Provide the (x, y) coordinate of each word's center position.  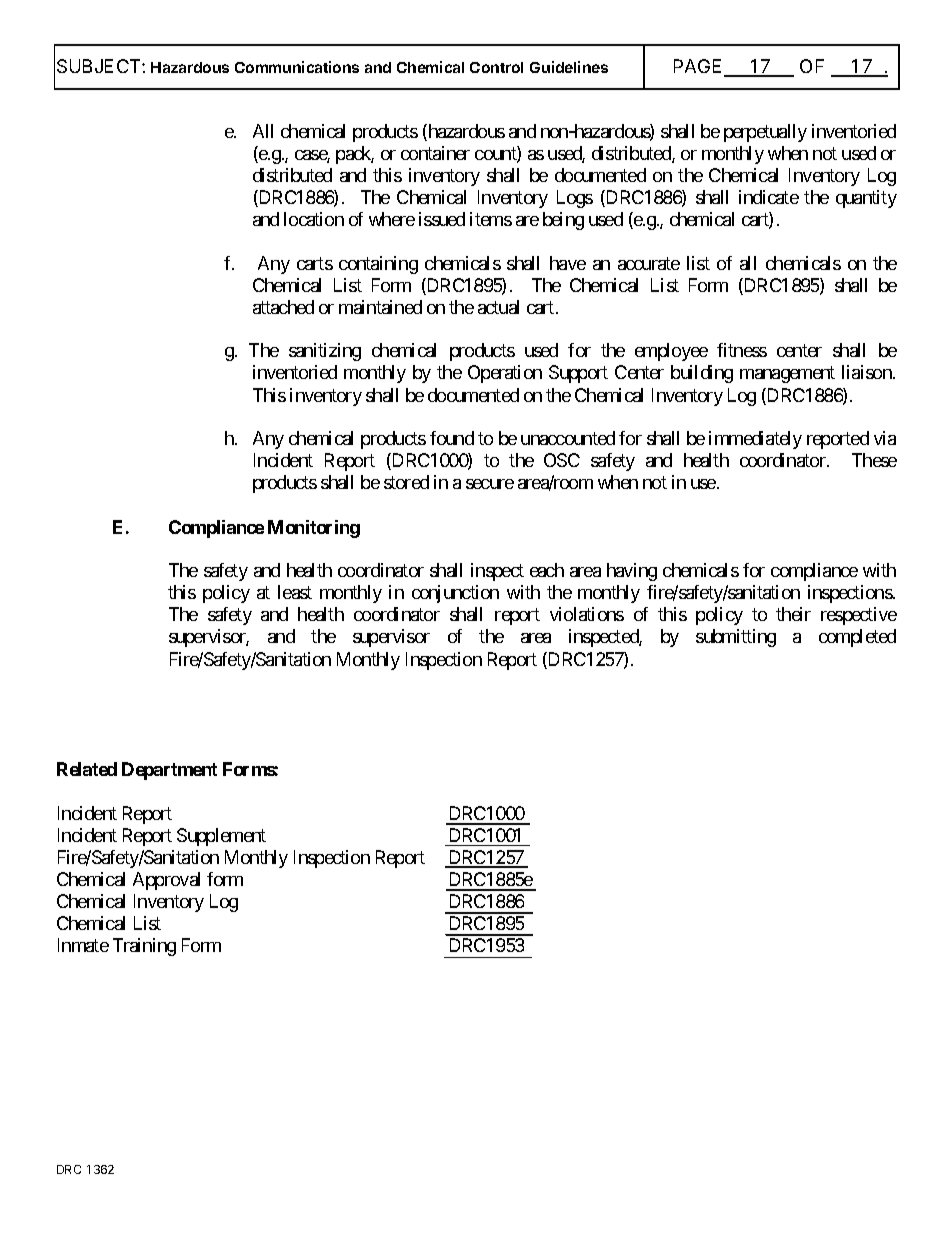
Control (496, 67)
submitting (736, 638)
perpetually (765, 133)
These (874, 460)
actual (498, 307)
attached (283, 307)
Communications (297, 67)
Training (144, 947)
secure (490, 484)
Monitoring (314, 529)
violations (587, 614)
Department (169, 771)
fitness (742, 350)
